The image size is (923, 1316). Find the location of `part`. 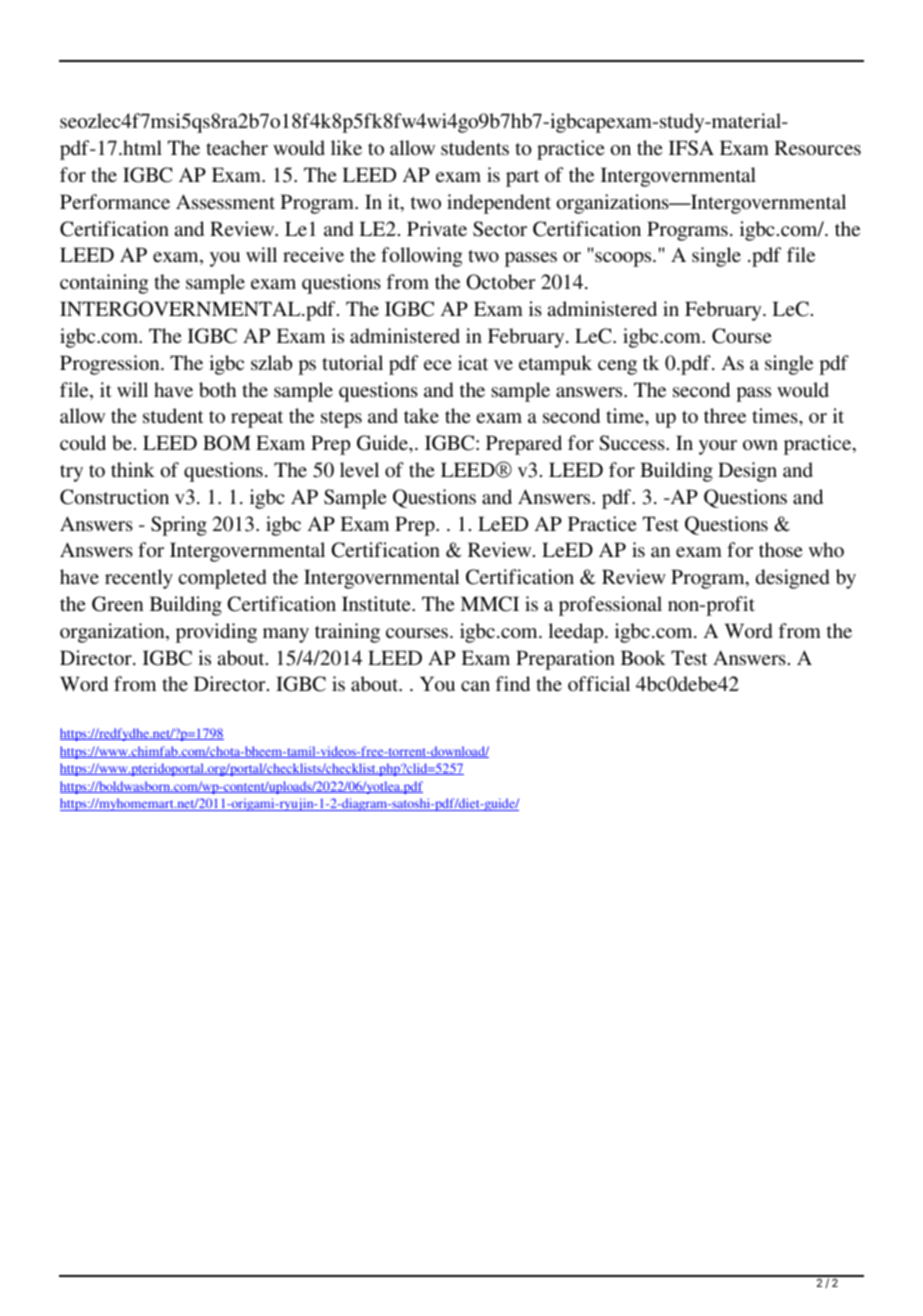

part is located at coordinates (522, 178).
